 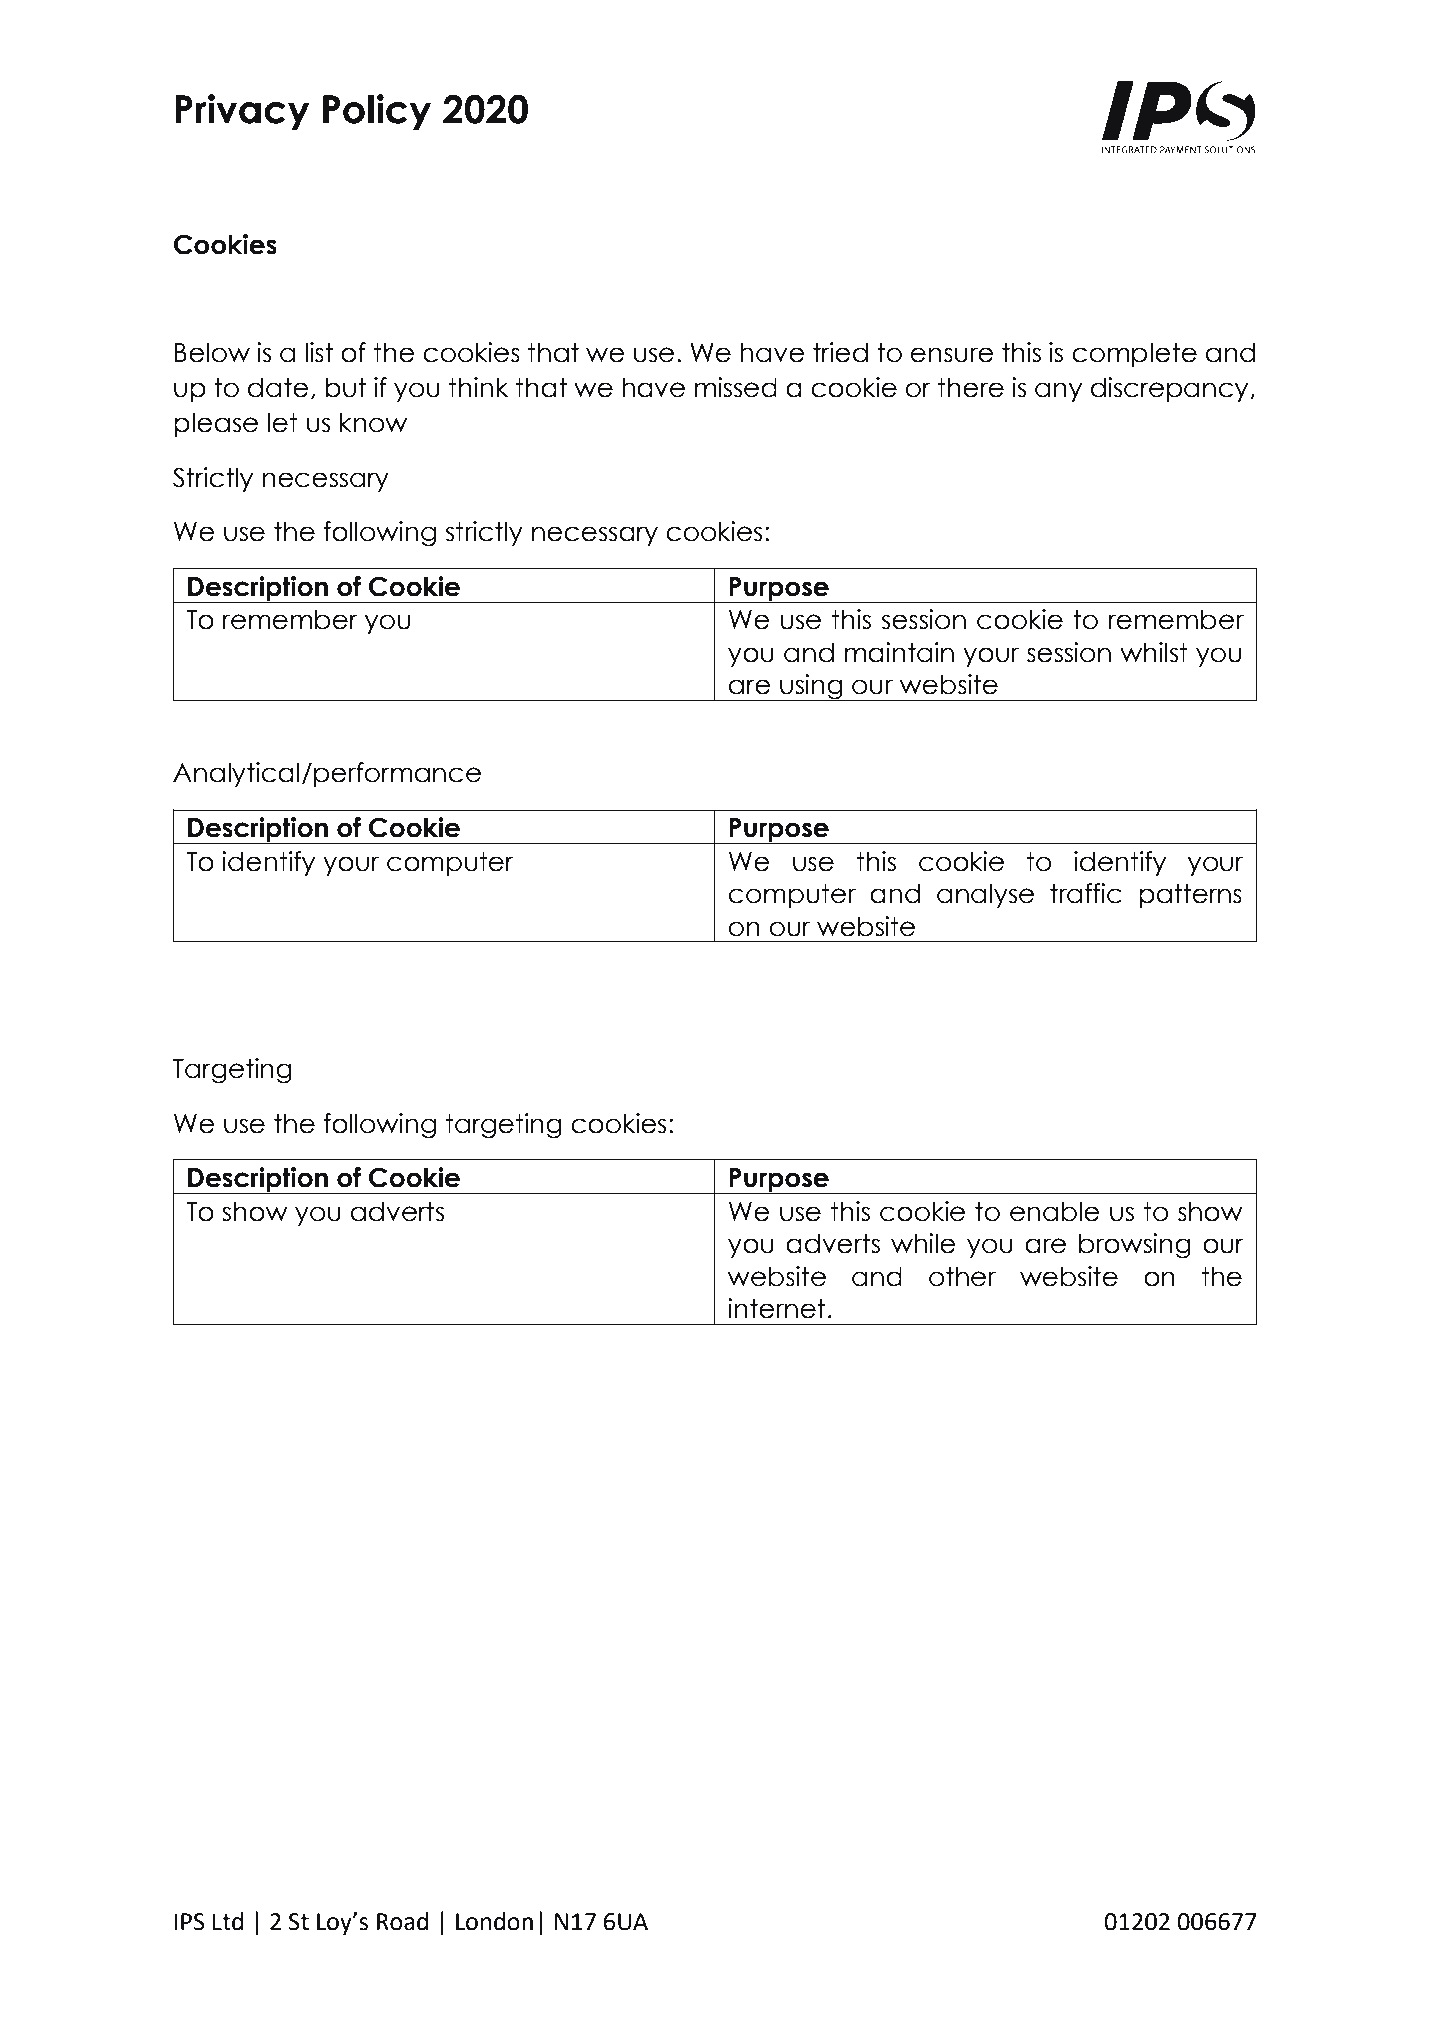 What do you see at coordinates (242, 112) in the screenshot?
I see `Privacy` at bounding box center [242, 112].
